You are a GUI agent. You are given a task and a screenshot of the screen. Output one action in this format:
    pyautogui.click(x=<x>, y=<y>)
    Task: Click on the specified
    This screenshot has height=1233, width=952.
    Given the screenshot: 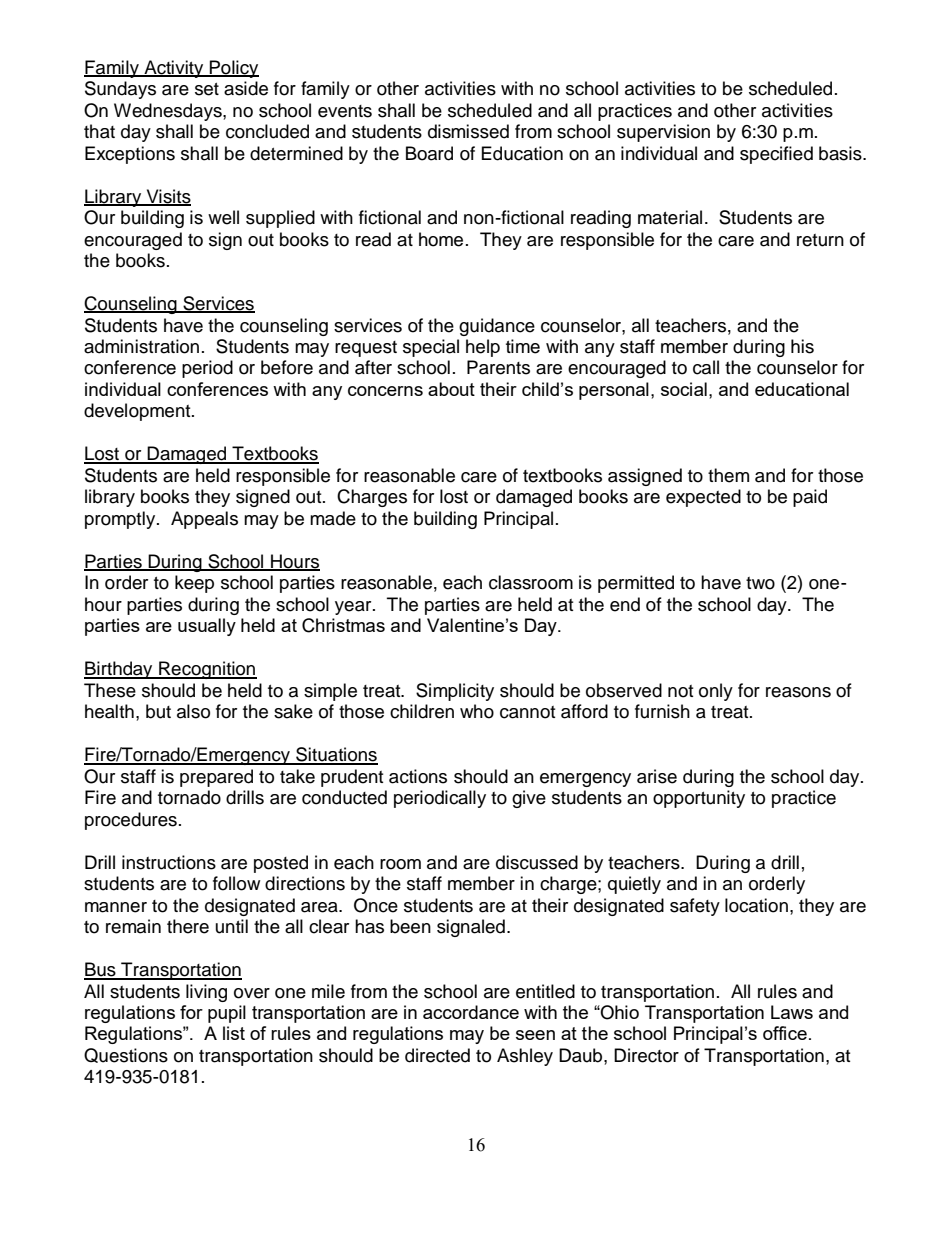 What is the action you would take?
    pyautogui.click(x=776, y=155)
